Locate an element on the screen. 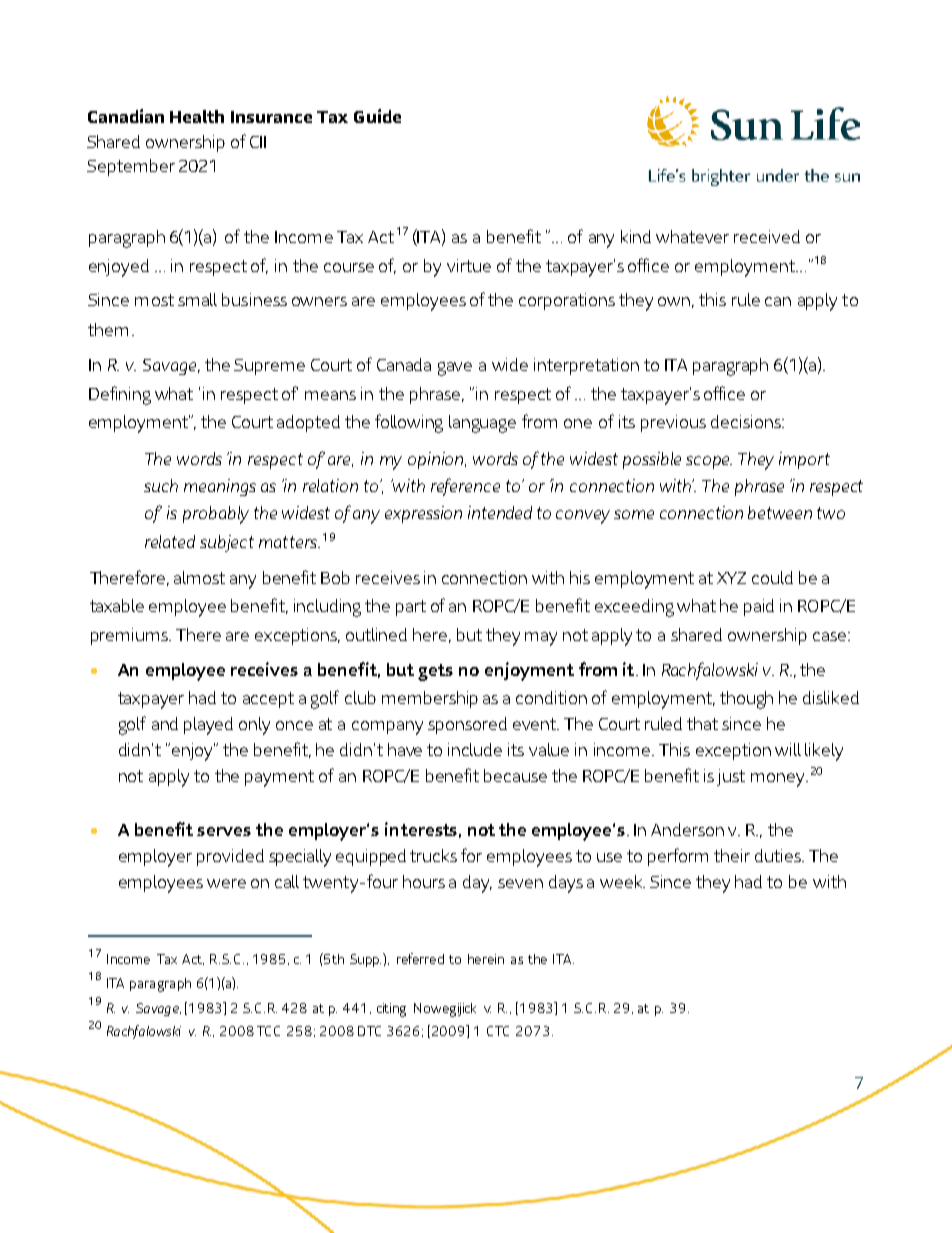 The width and height of the screenshot is (952, 1233). received is located at coordinates (767, 236).
